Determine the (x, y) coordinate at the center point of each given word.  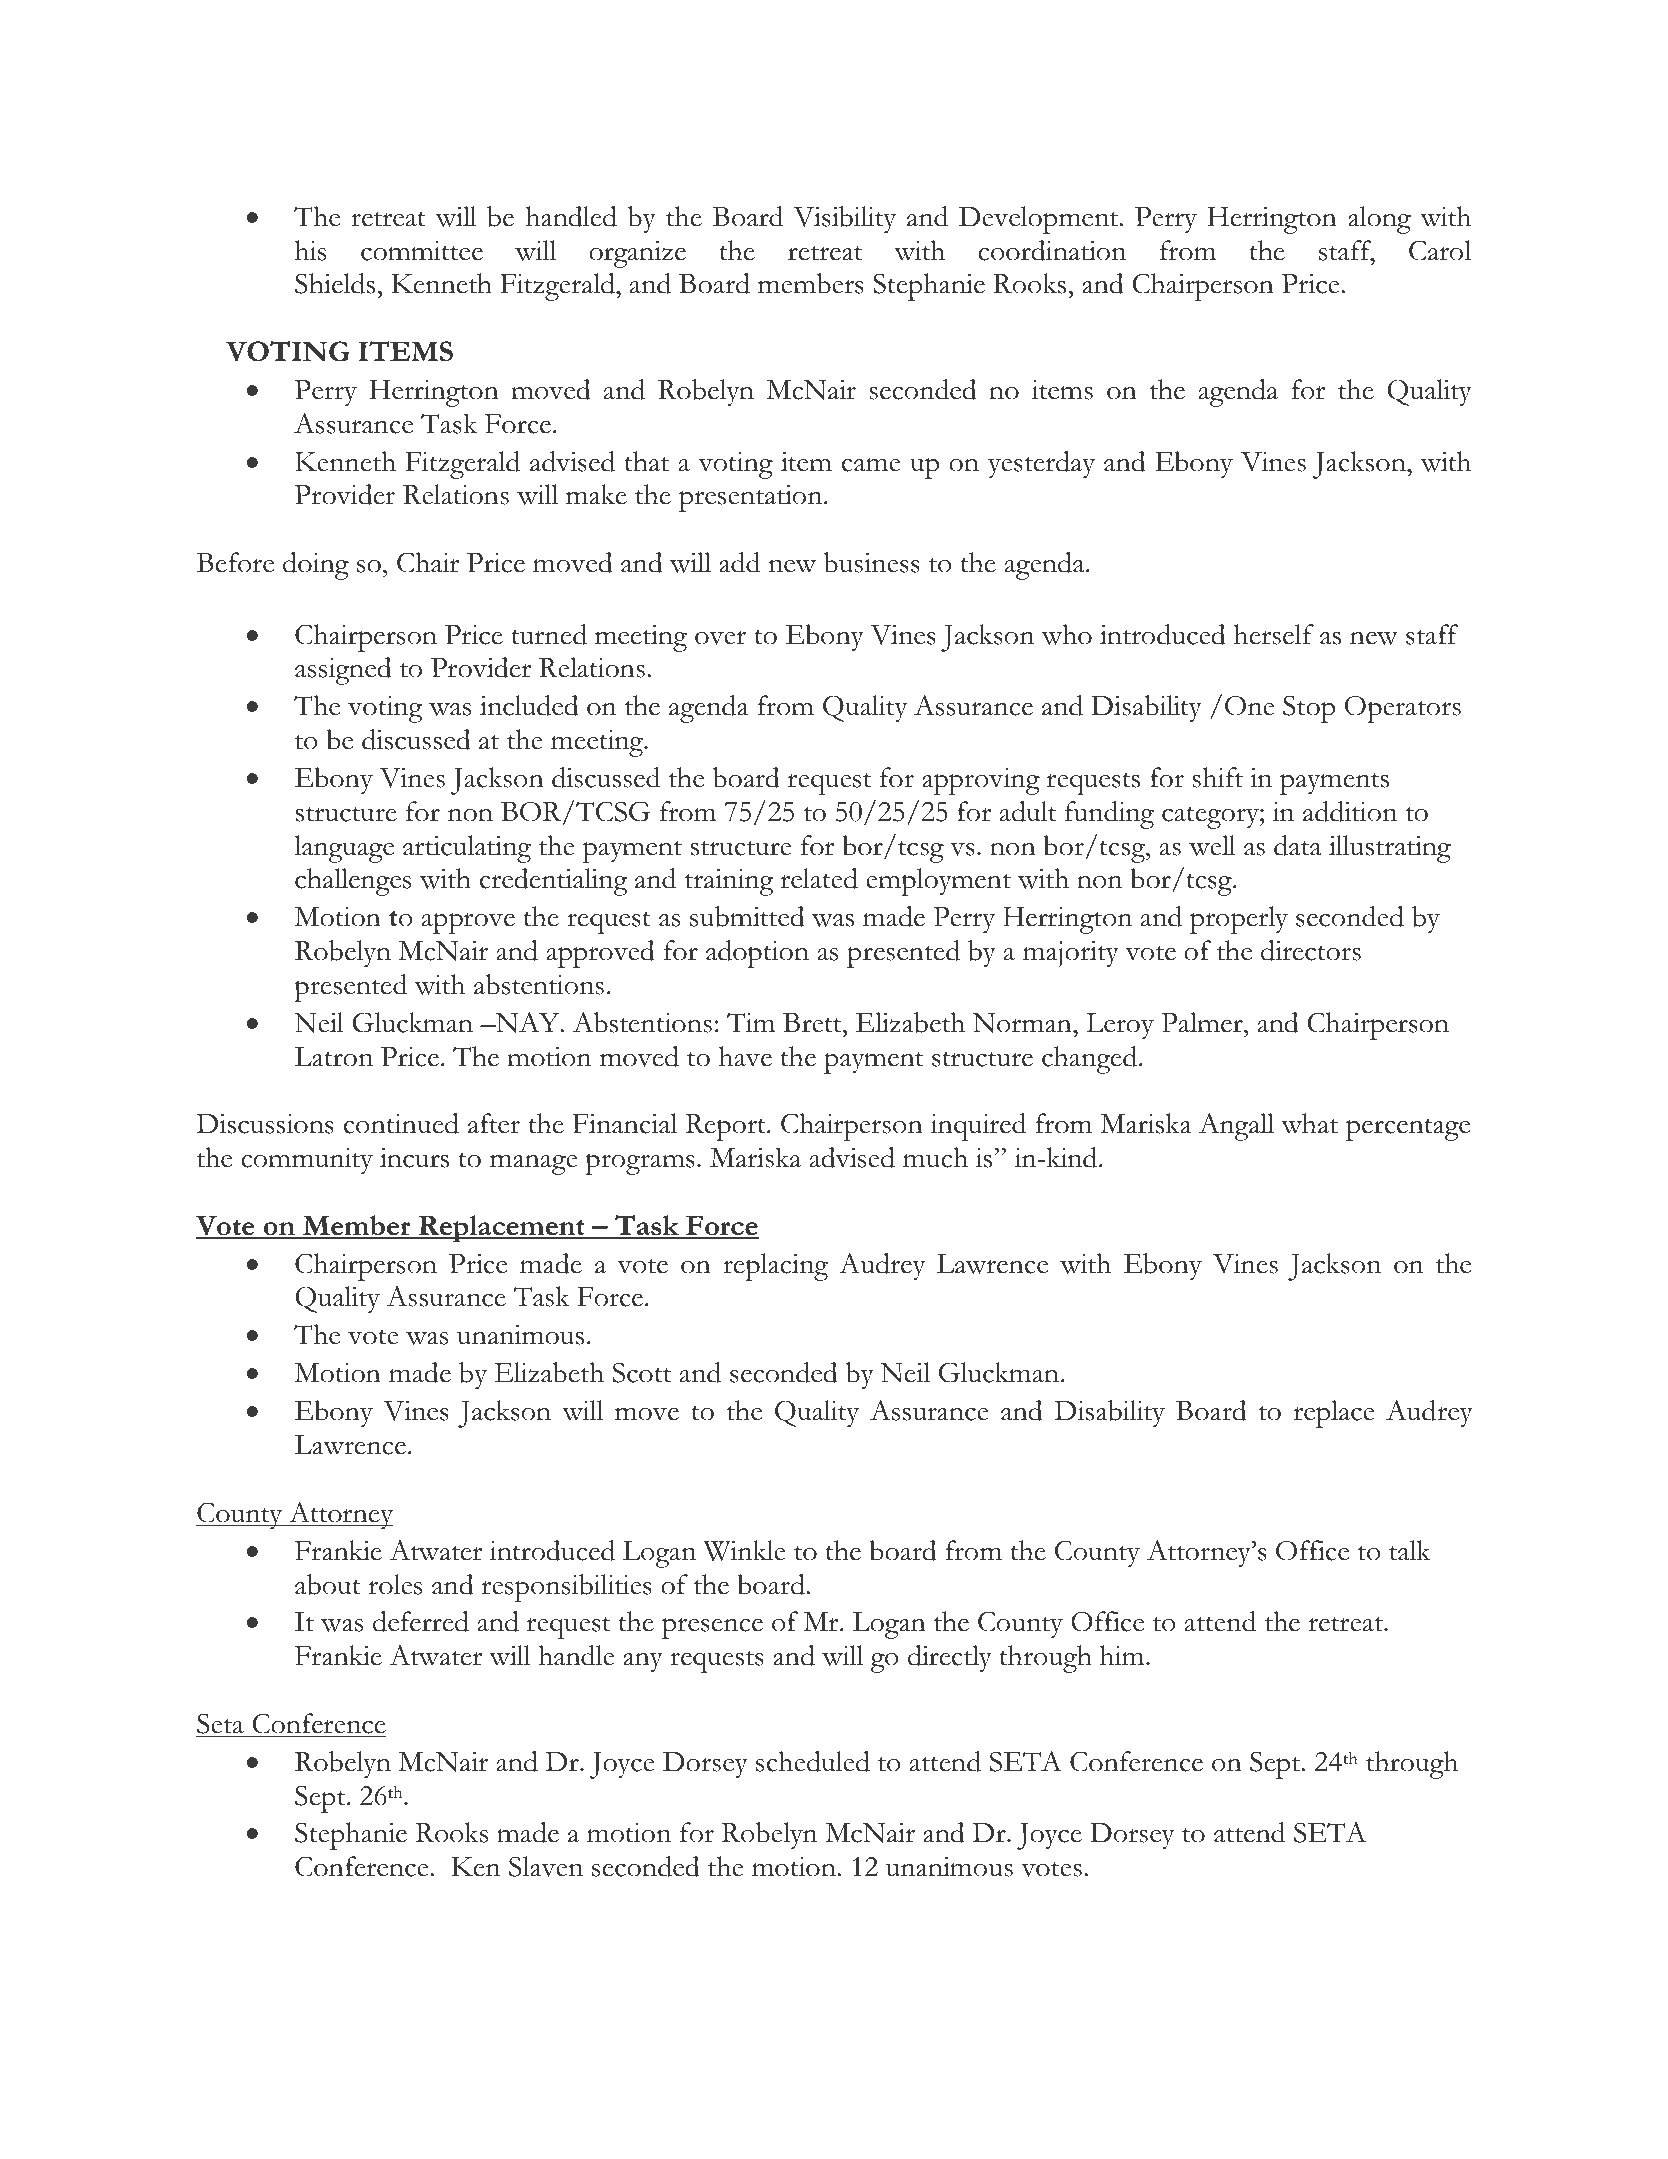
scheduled (813, 1761)
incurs (414, 1157)
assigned (343, 671)
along (1379, 220)
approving (981, 781)
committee (422, 251)
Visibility (844, 220)
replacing (775, 1267)
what (1309, 1123)
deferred (421, 1621)
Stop (1309, 709)
